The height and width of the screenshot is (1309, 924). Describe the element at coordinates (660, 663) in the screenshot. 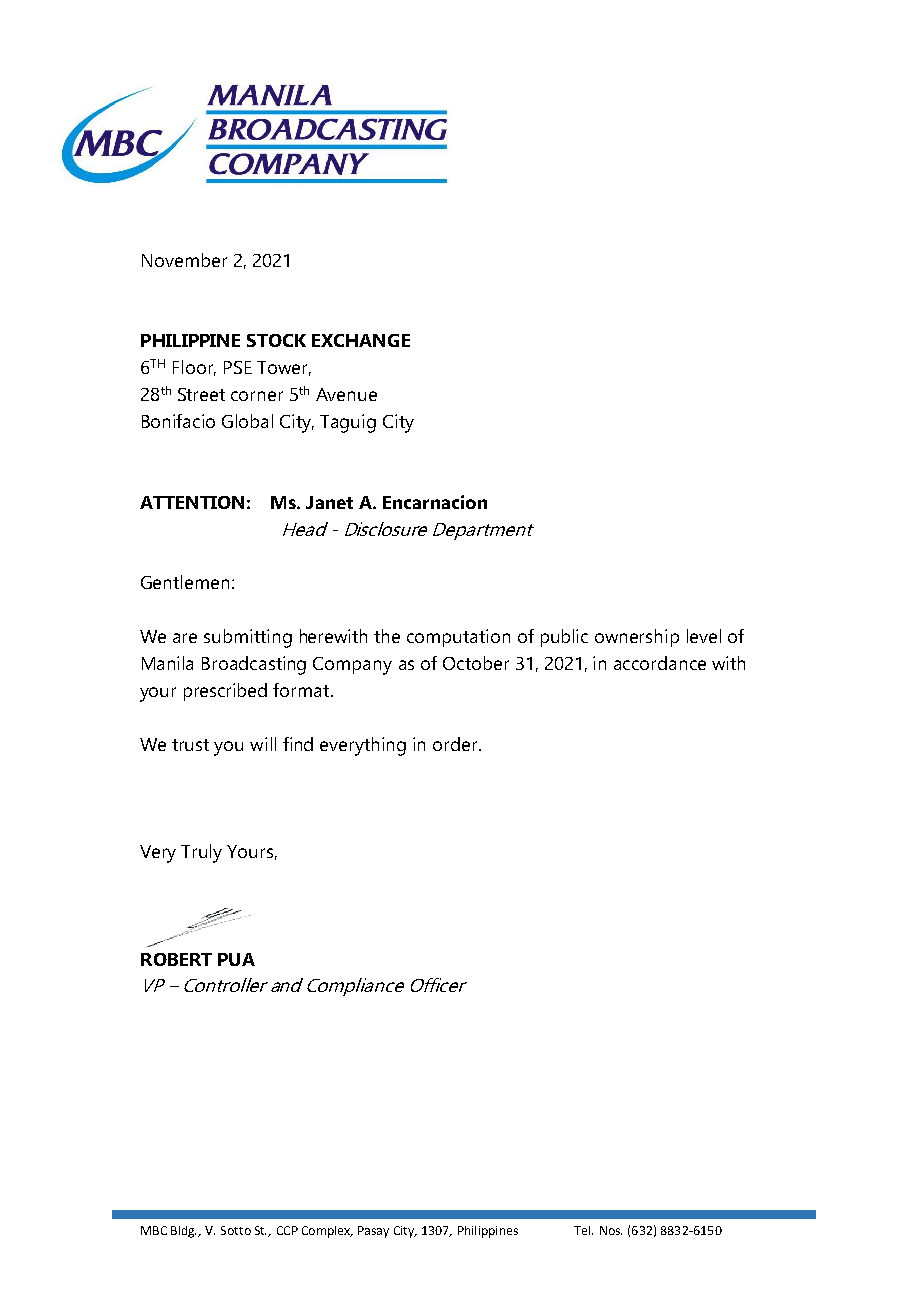

I see `accordance` at that location.
